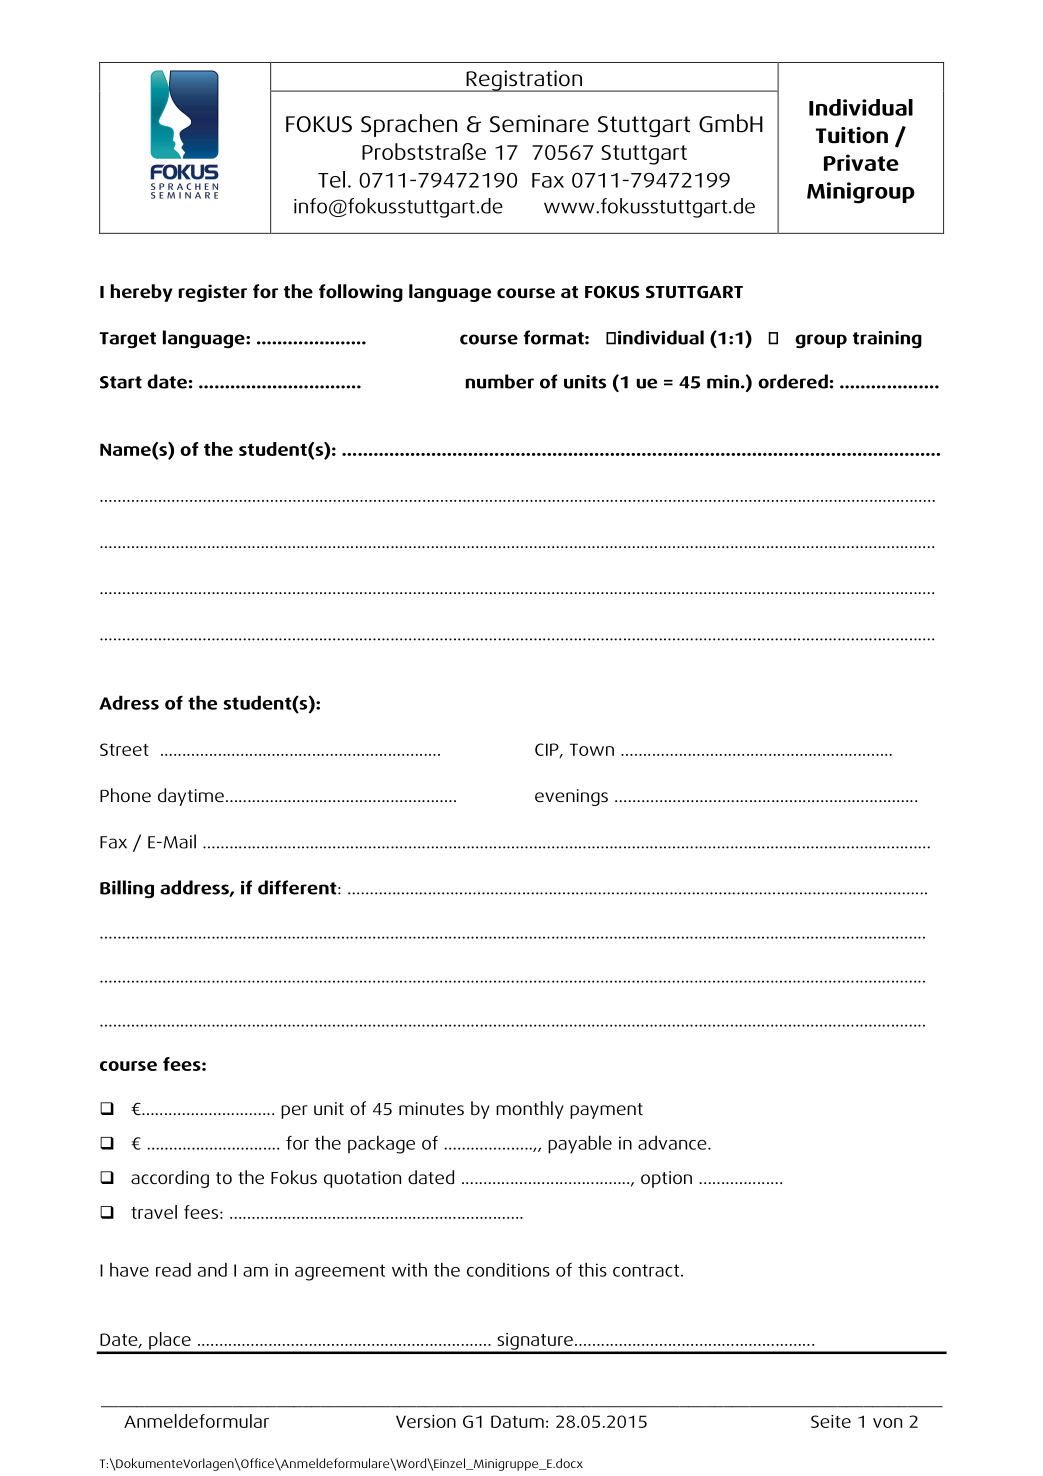  What do you see at coordinates (331, 179) in the screenshot?
I see `Tel` at bounding box center [331, 179].
